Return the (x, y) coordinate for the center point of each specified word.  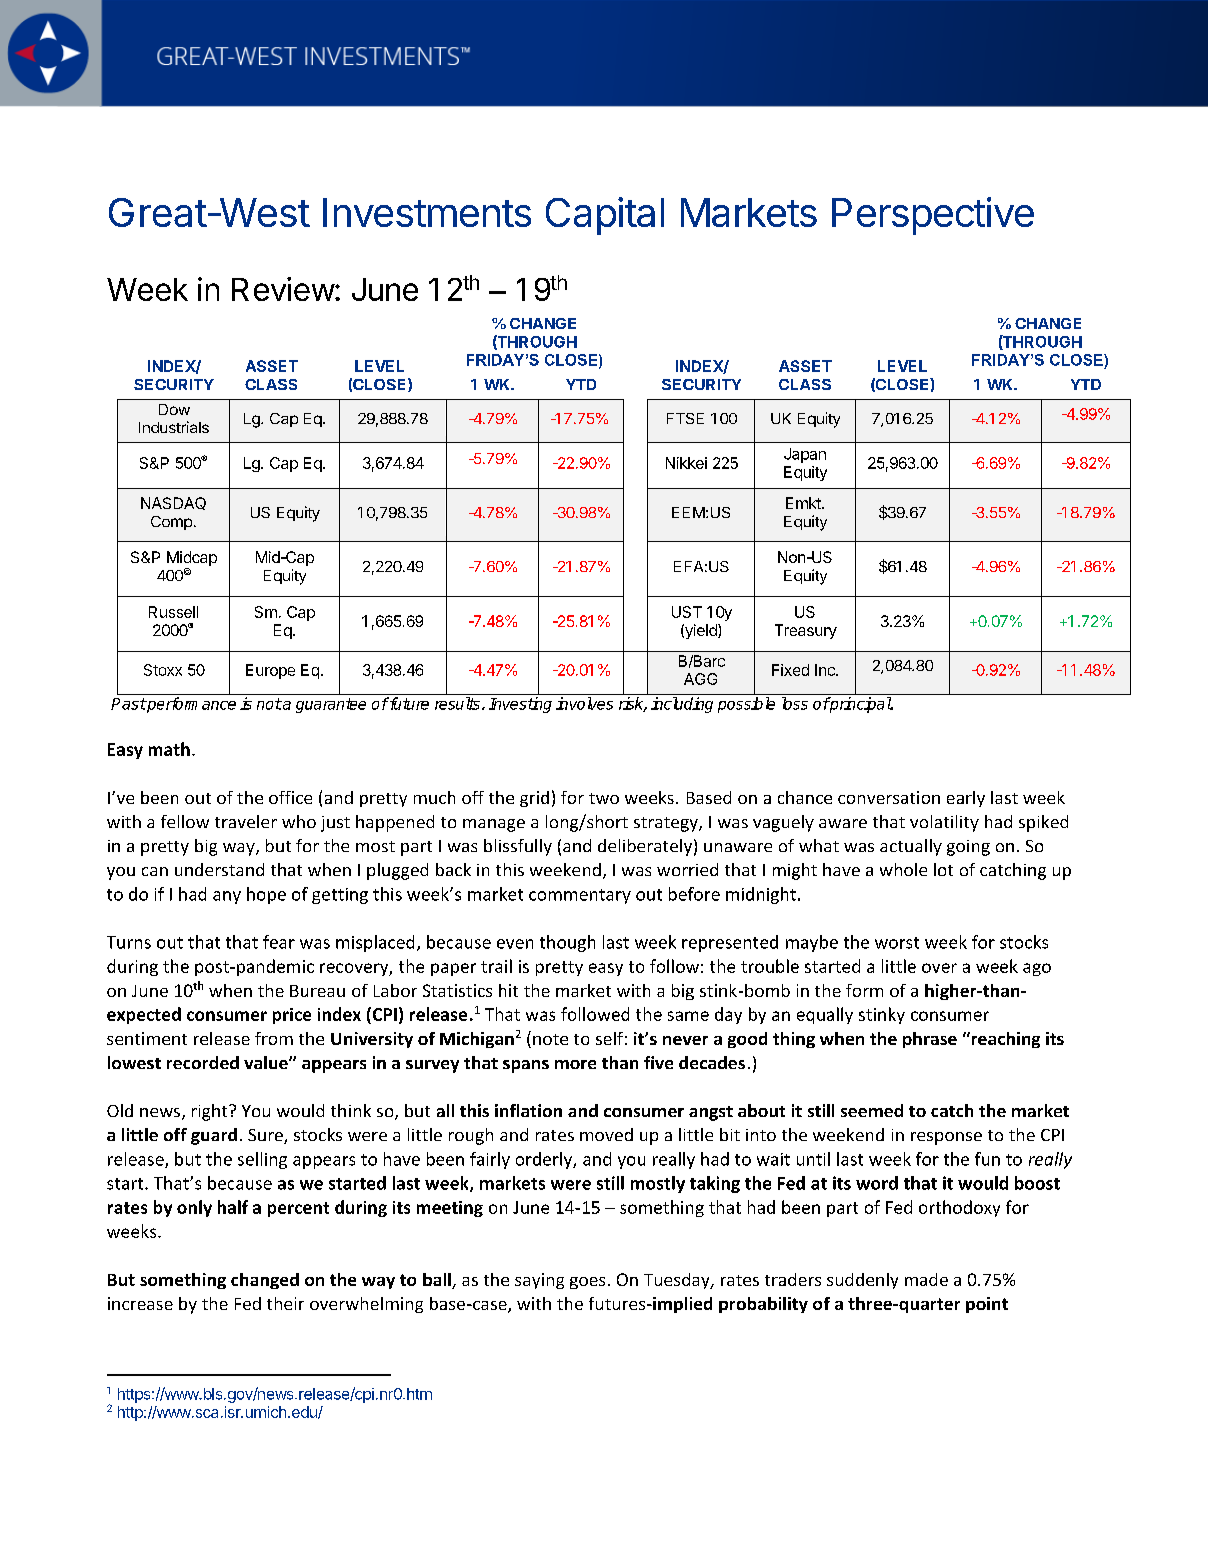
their (285, 1303)
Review (283, 289)
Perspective (933, 216)
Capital (605, 216)
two (604, 798)
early (966, 799)
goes (587, 1283)
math (169, 749)
